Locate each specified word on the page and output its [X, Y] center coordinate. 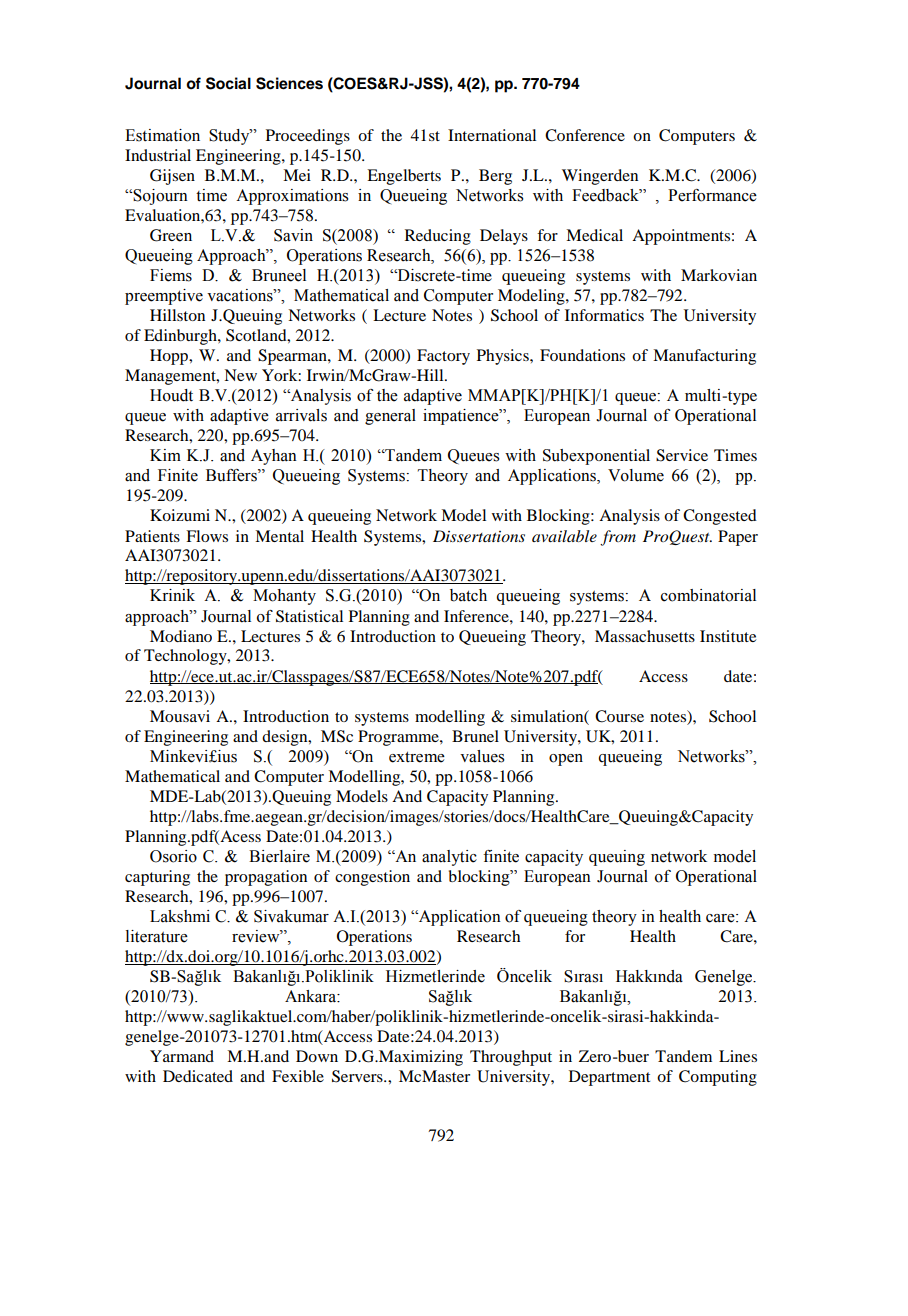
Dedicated [198, 1076]
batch [468, 595]
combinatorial [708, 595]
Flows [207, 536]
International [492, 135]
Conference [585, 135]
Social [228, 83]
